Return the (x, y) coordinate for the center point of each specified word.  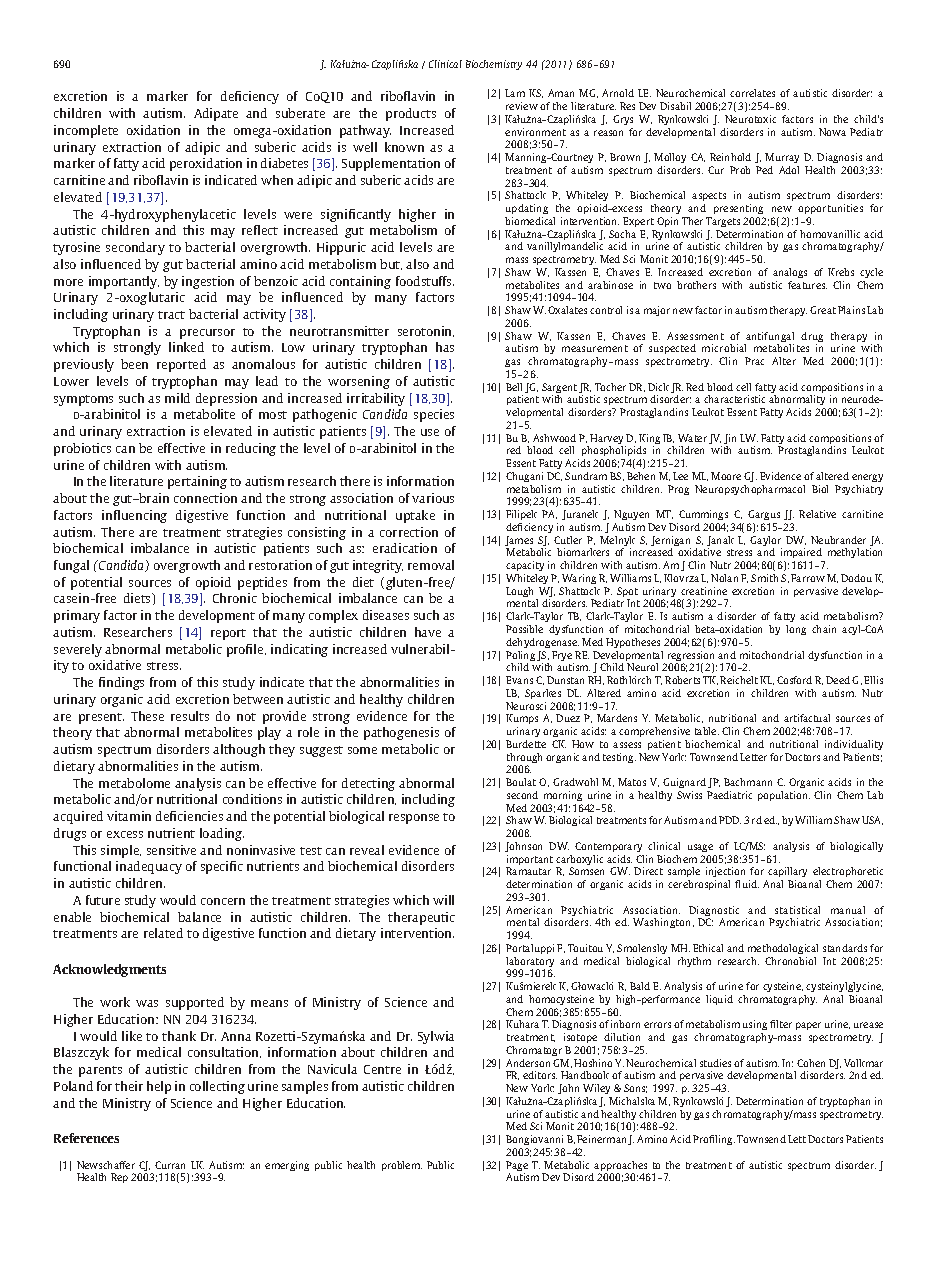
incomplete (86, 131)
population (784, 796)
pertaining (197, 482)
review (522, 106)
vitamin (129, 816)
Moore (726, 476)
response (414, 819)
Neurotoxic (750, 119)
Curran (170, 1165)
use (430, 432)
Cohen (811, 1063)
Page (517, 1167)
